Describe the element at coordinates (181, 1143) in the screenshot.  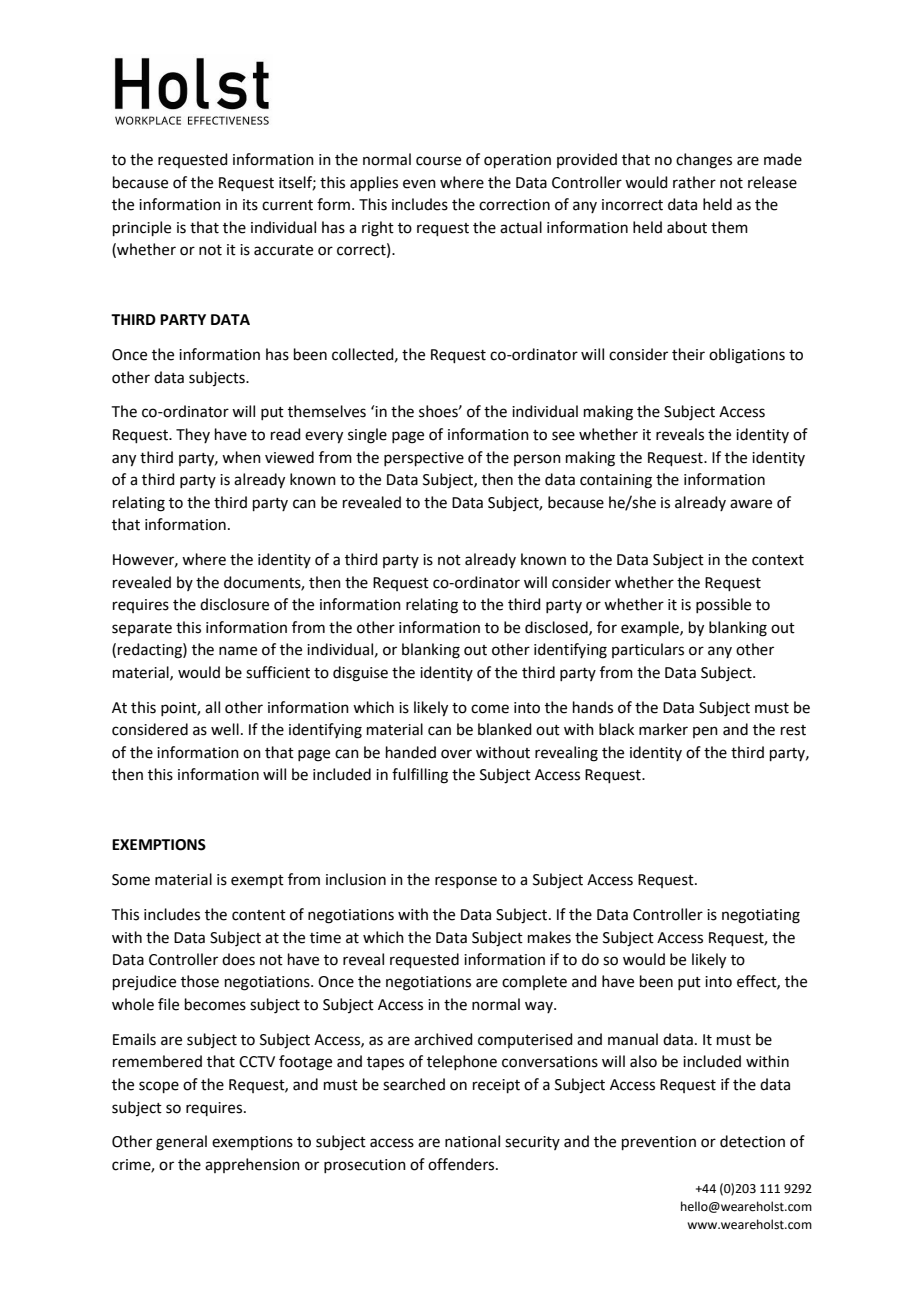
I see `general` at that location.
